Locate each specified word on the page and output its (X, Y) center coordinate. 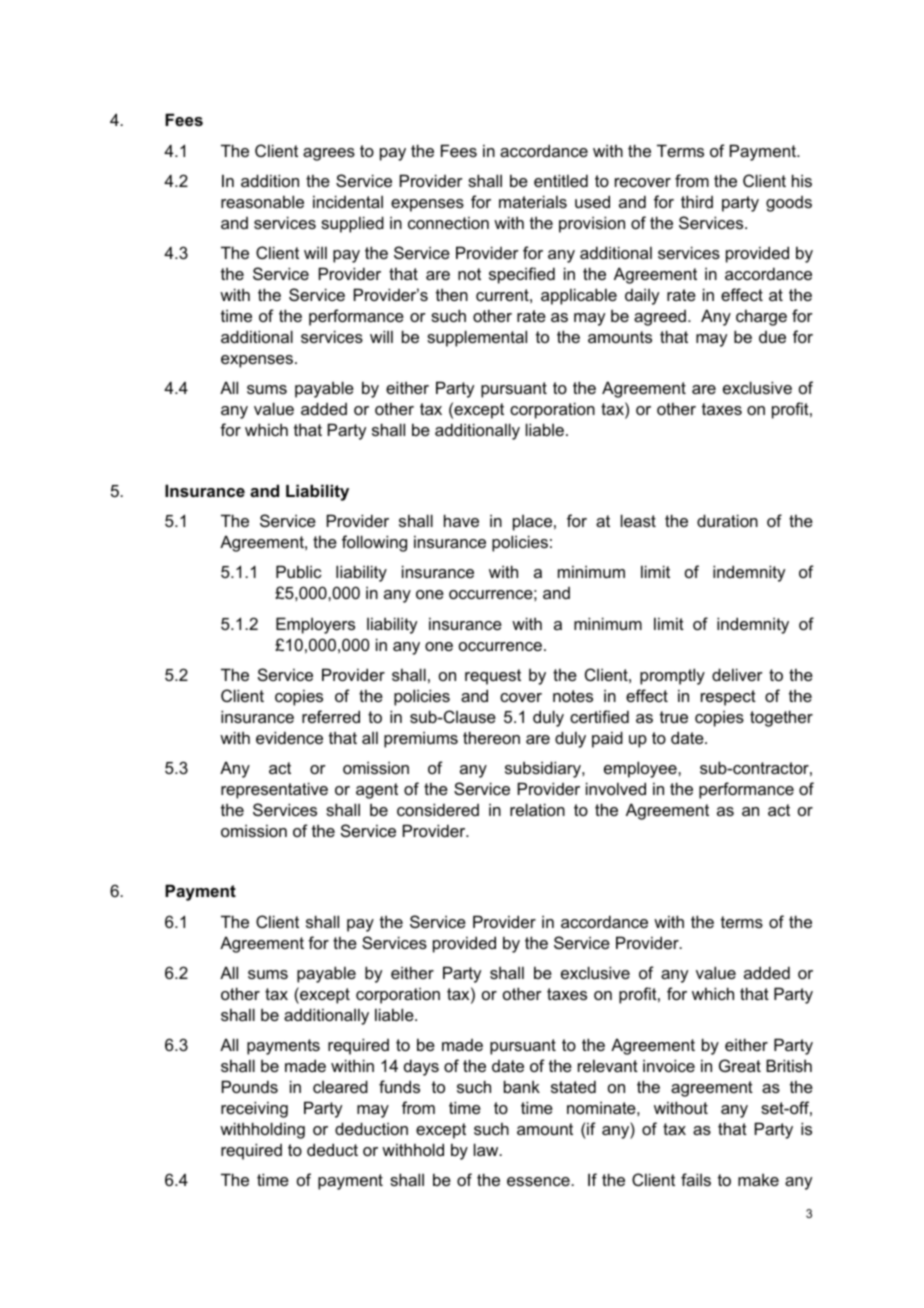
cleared (340, 1086)
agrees (329, 154)
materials (533, 201)
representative (274, 790)
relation (537, 809)
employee (641, 769)
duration (727, 520)
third (697, 201)
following (374, 543)
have (461, 520)
